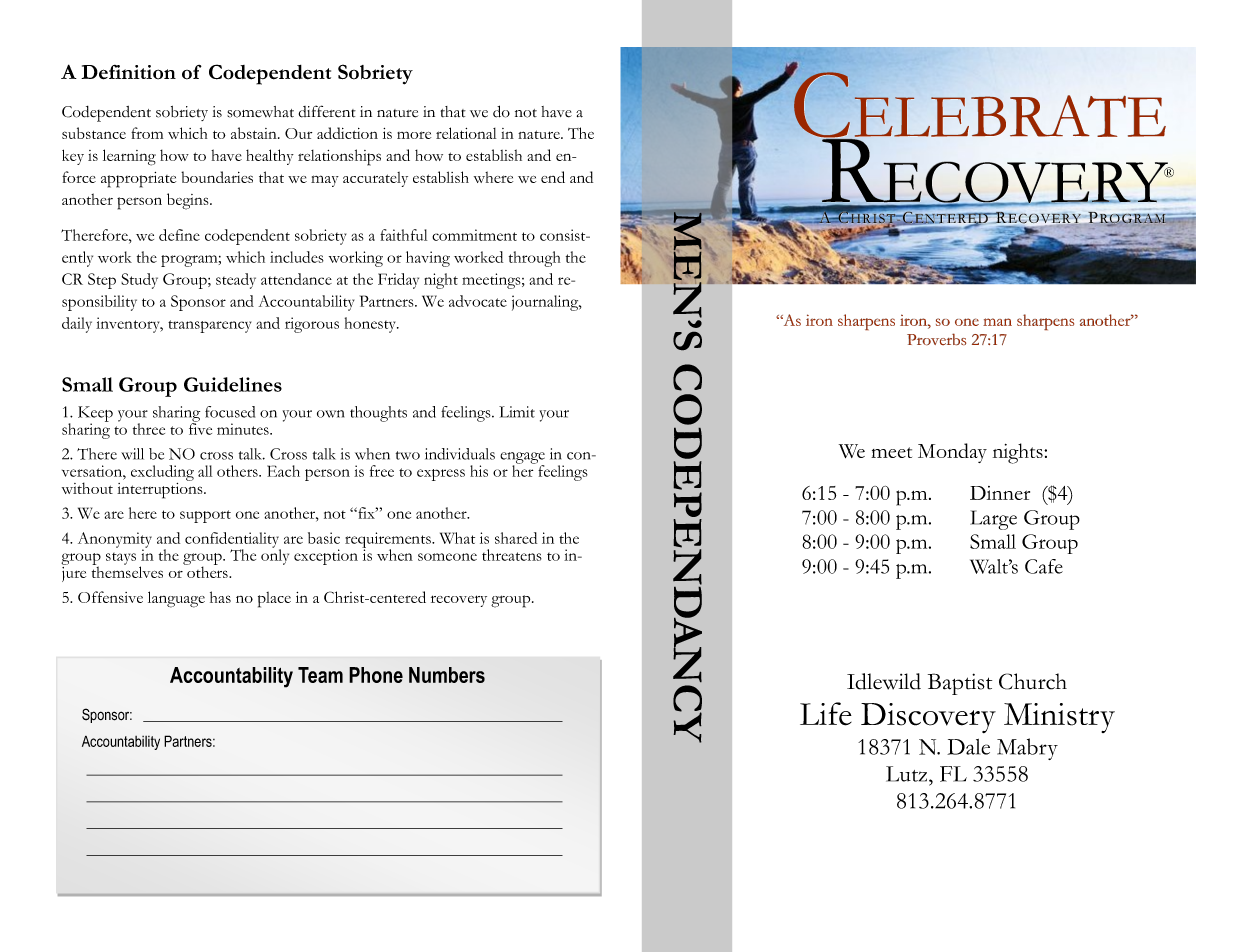 This image has width=1233, height=952. Describe the element at coordinates (176, 599) in the image. I see `language` at that location.
